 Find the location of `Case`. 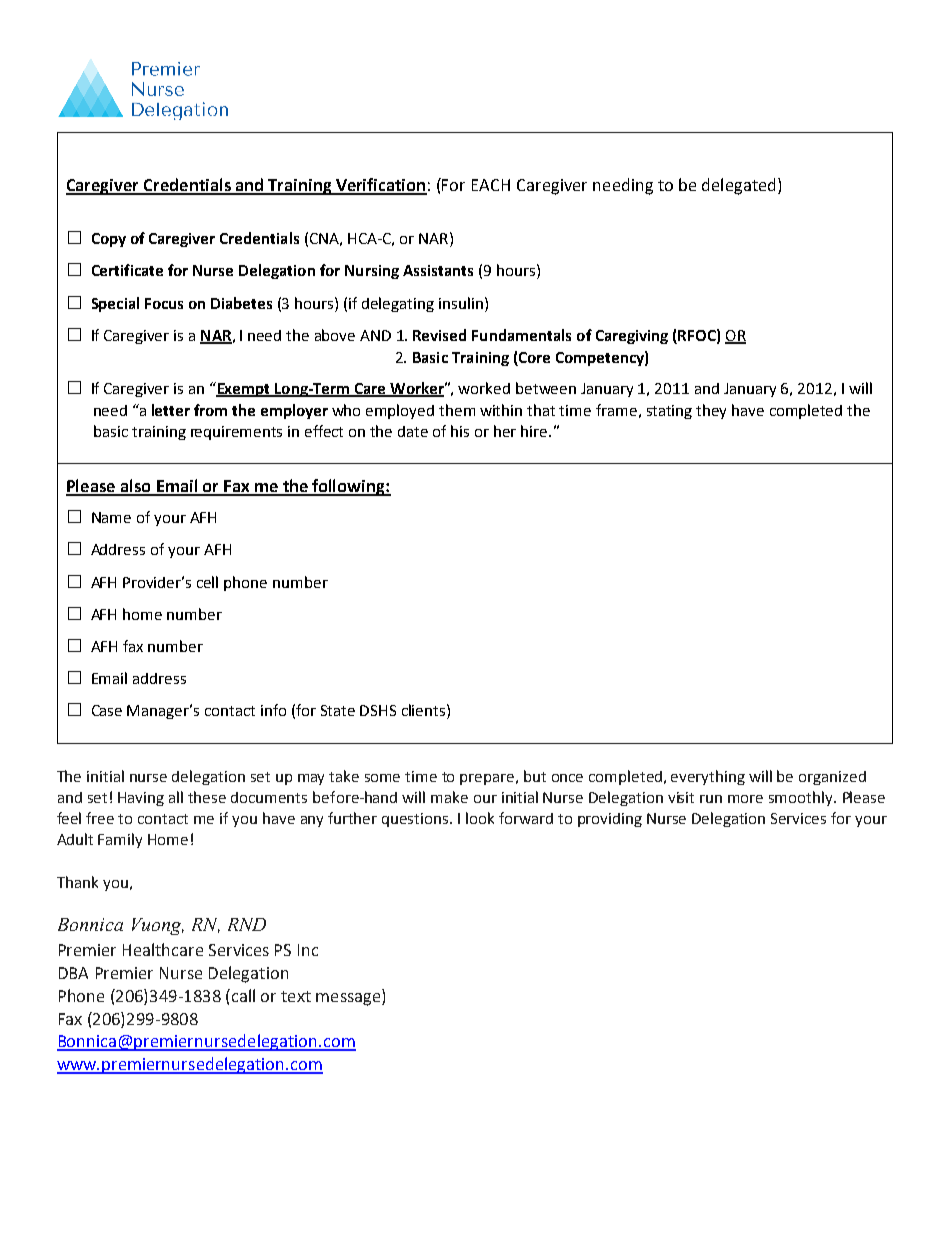

Case is located at coordinates (107, 710).
